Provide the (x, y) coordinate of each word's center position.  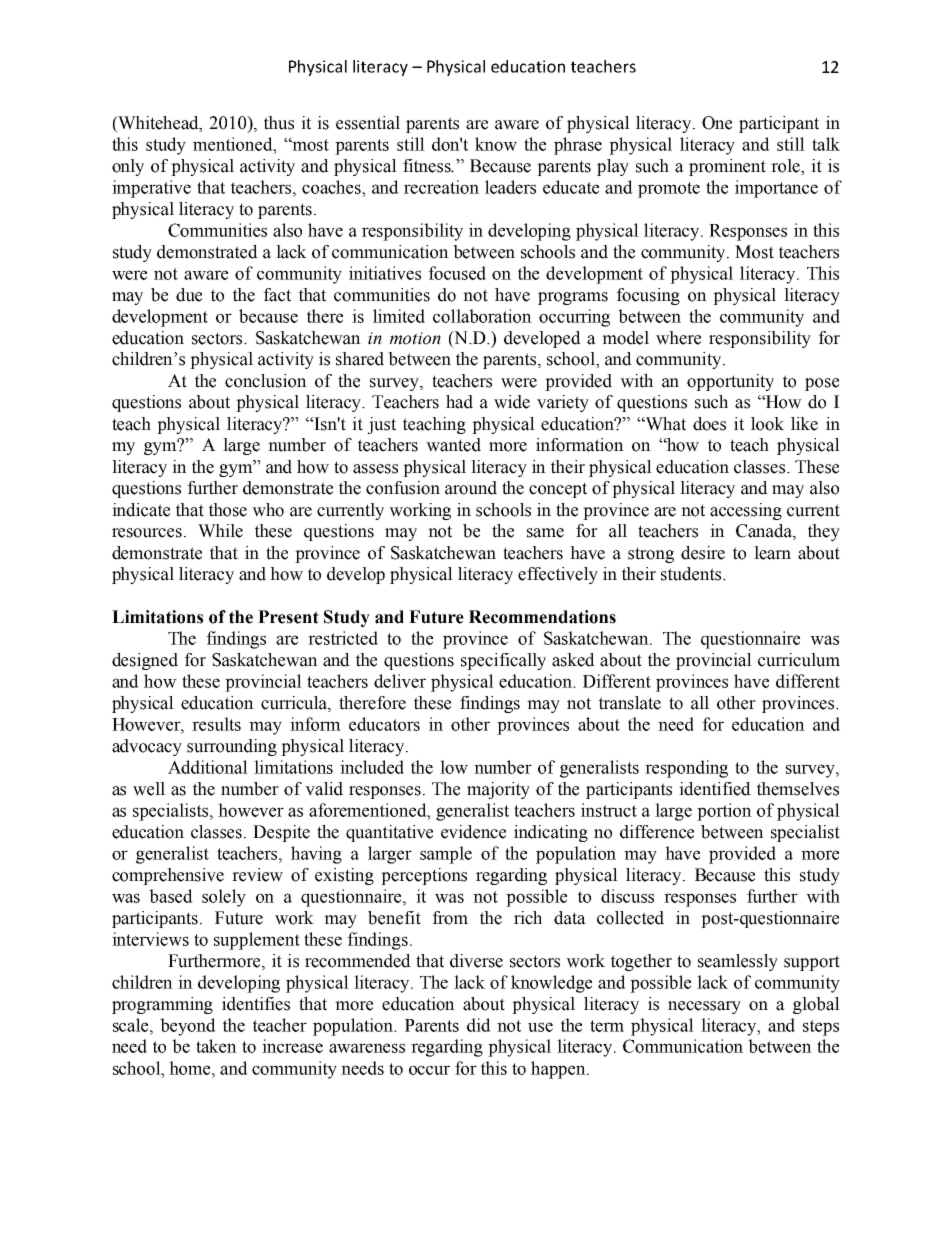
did (479, 1025)
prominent (727, 167)
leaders (510, 187)
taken (216, 1046)
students (692, 574)
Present (288, 617)
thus (279, 123)
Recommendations (542, 617)
